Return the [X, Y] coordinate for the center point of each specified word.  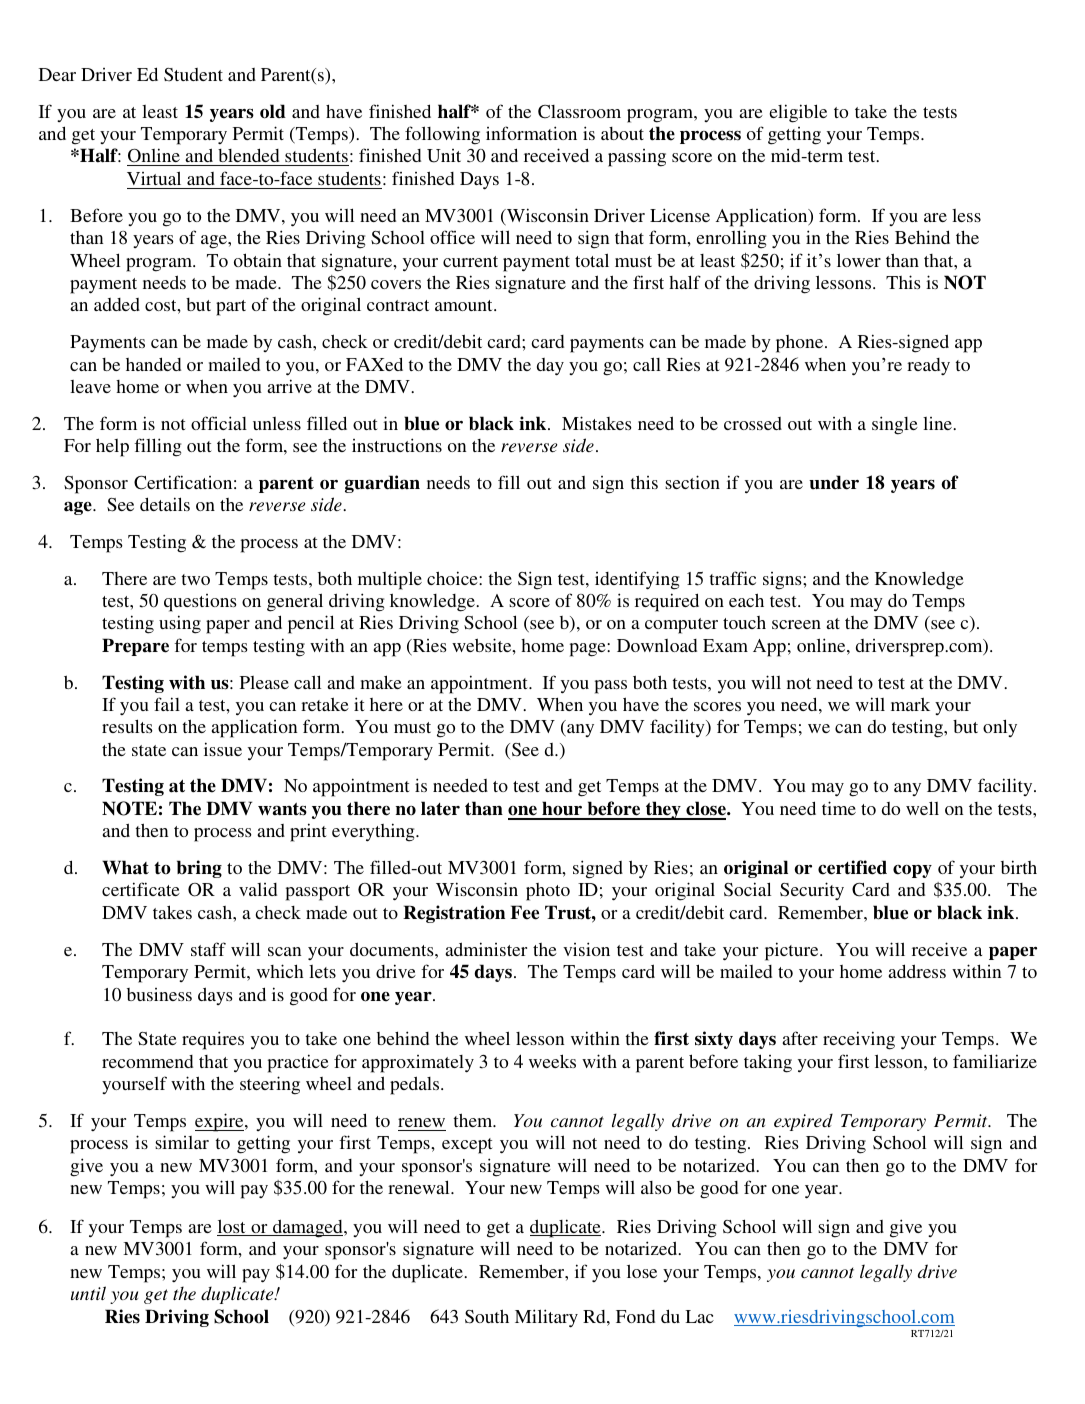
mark [910, 704]
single [895, 425]
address [917, 971]
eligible [798, 113]
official [219, 423]
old [273, 111]
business [159, 994]
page [589, 650]
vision [586, 949]
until [88, 1293]
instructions [397, 445]
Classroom [579, 112]
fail [167, 704]
